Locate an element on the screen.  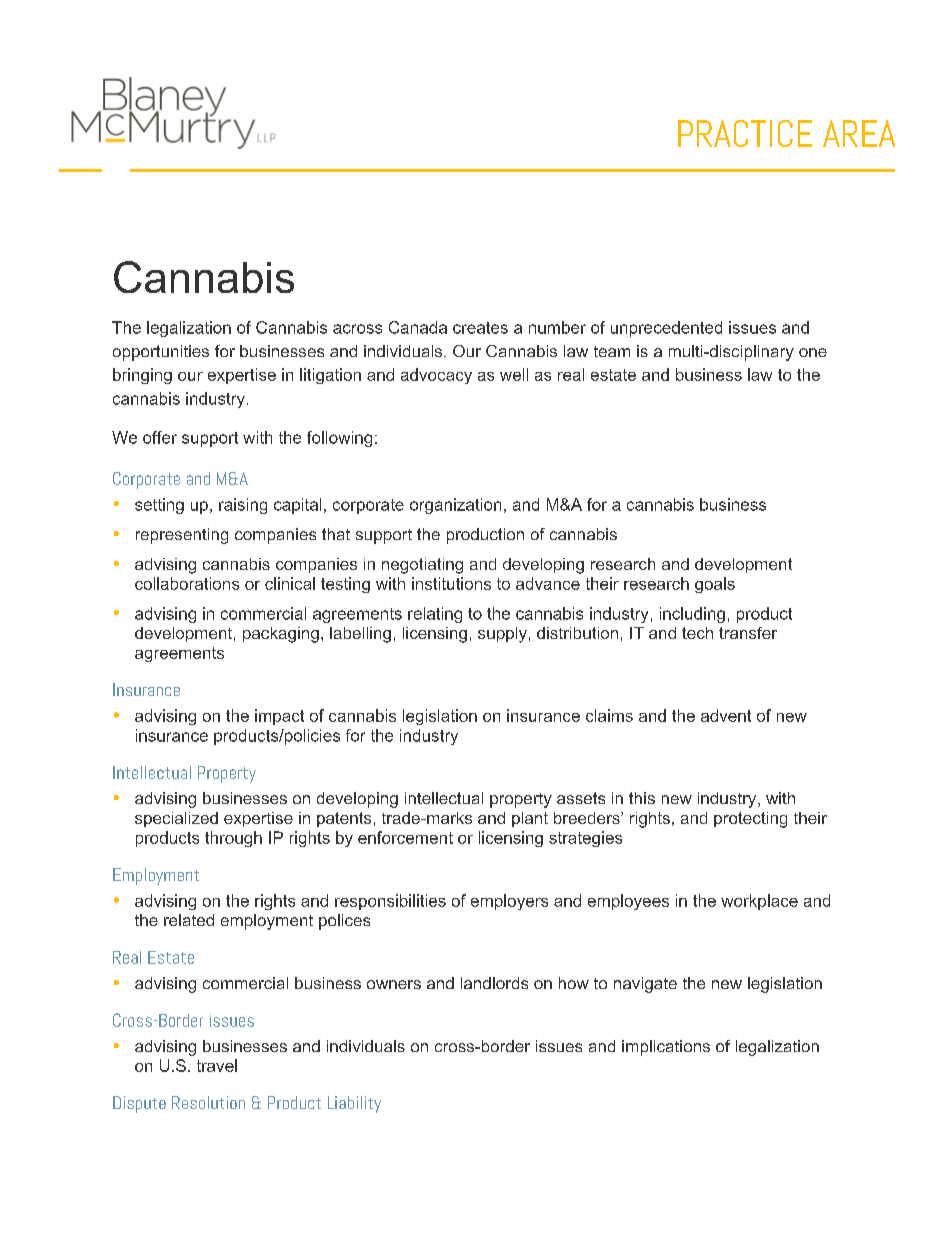
protecting is located at coordinates (750, 820).
